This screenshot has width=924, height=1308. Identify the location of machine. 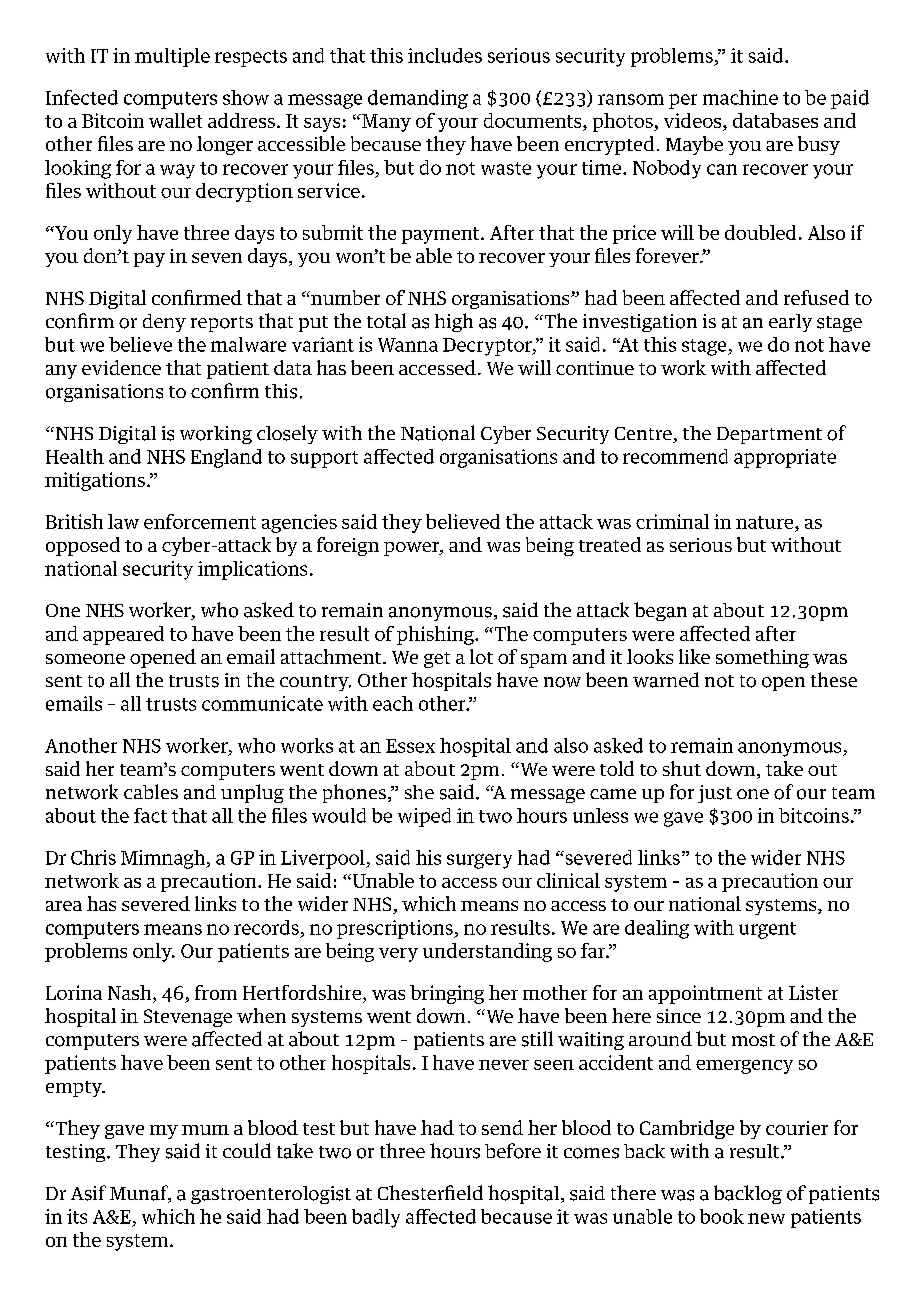
(740, 97).
